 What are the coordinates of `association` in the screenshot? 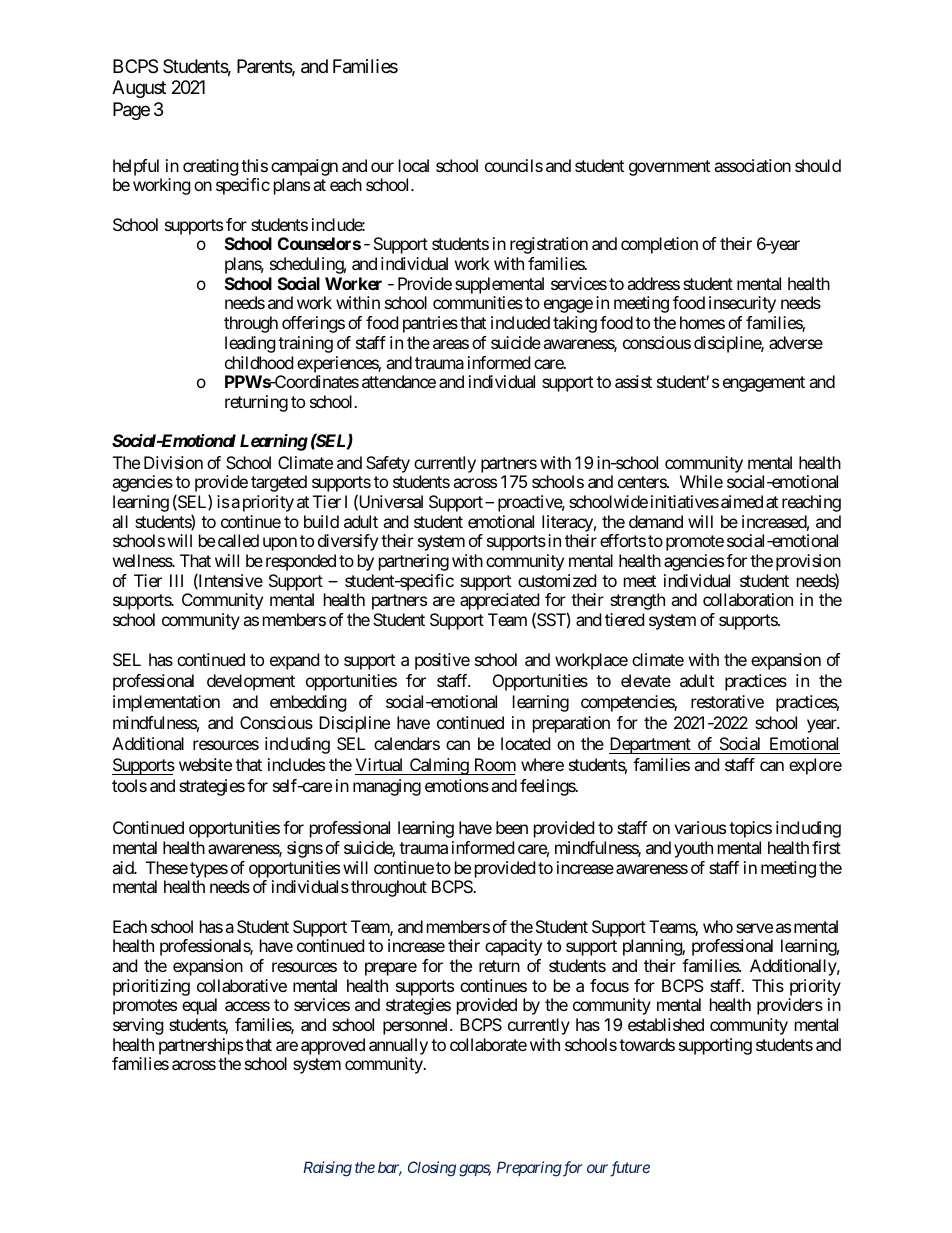 It's located at (752, 165).
